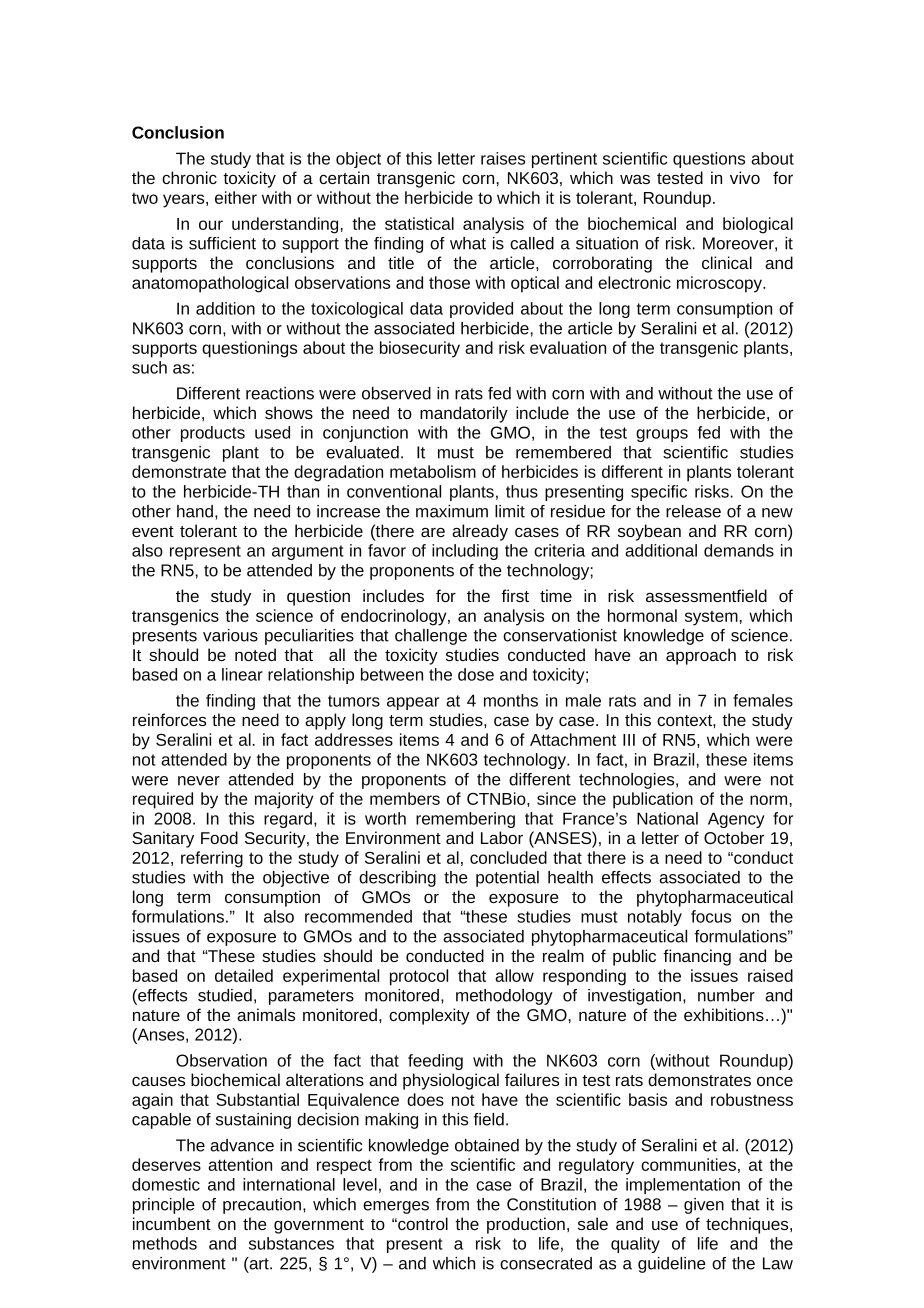 This screenshot has height=1308, width=924. I want to click on protocol, so click(419, 977).
